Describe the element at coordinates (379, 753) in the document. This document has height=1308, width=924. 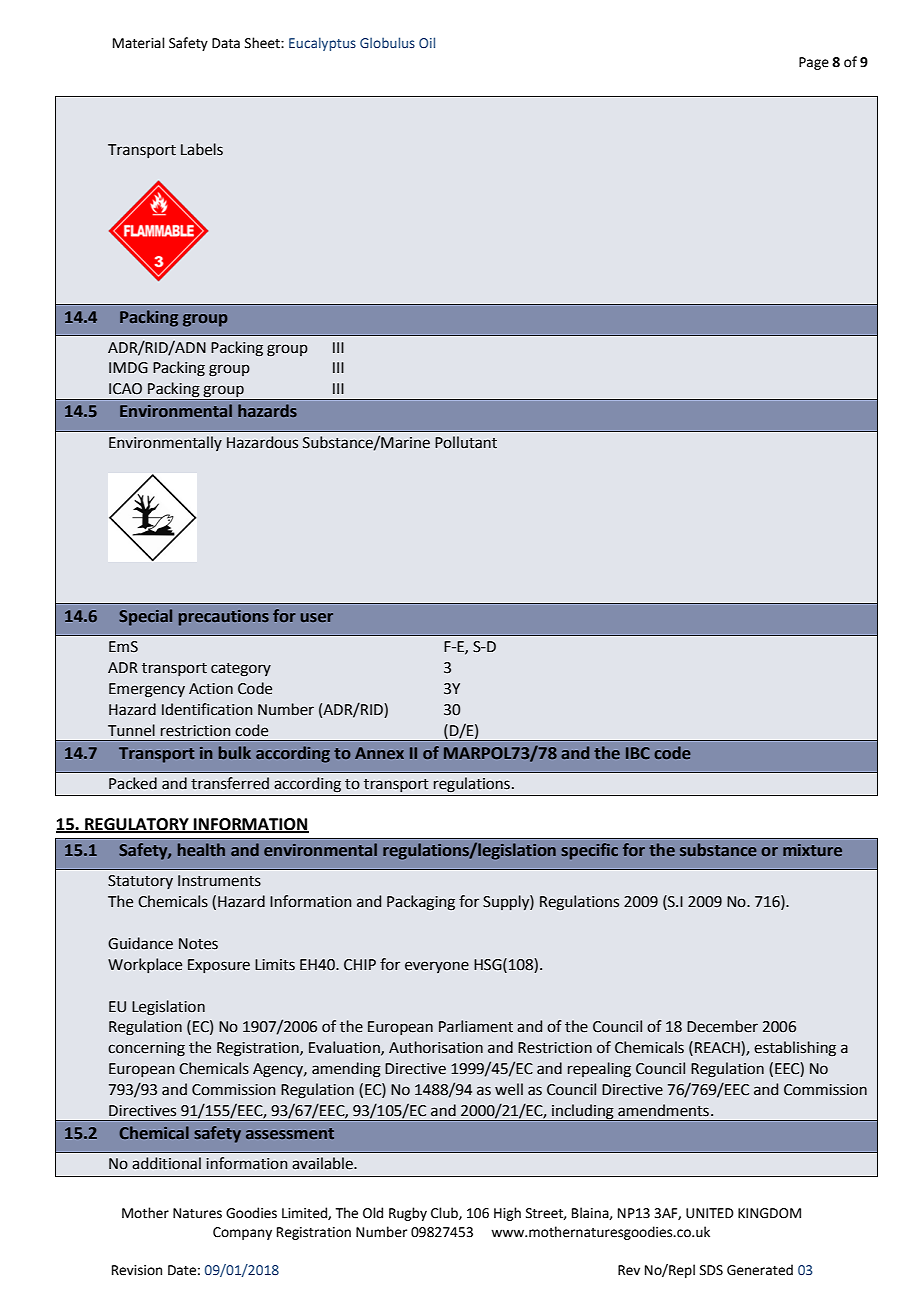
I see `Annex` at that location.
